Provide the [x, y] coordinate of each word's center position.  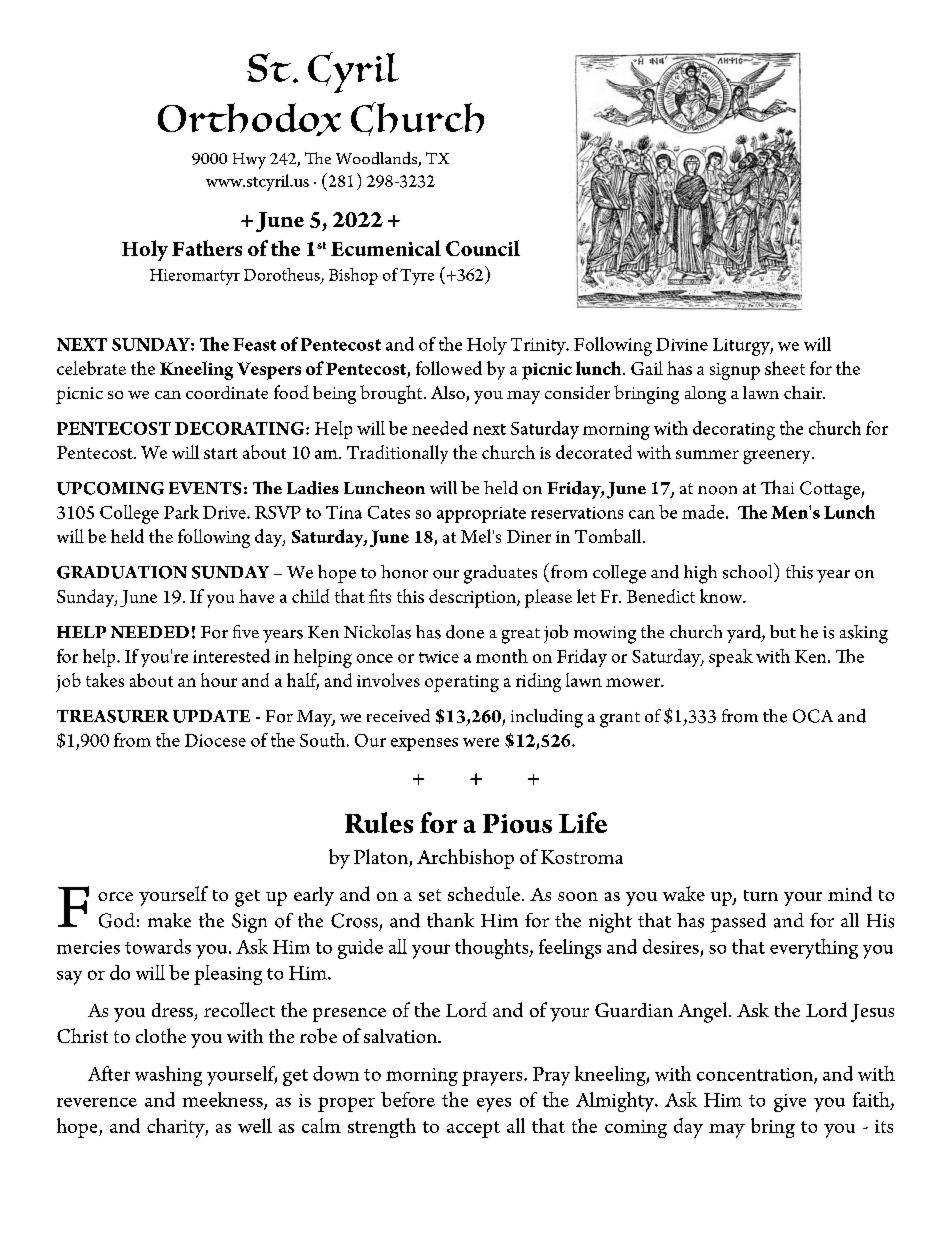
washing [168, 1076]
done [465, 632]
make [169, 920]
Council [483, 248]
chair [804, 392]
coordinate [227, 392]
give [790, 1103]
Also [449, 394]
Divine [682, 344]
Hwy [249, 161]
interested [231, 656]
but [783, 631]
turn [761, 895]
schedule [484, 893]
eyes [494, 1105]
